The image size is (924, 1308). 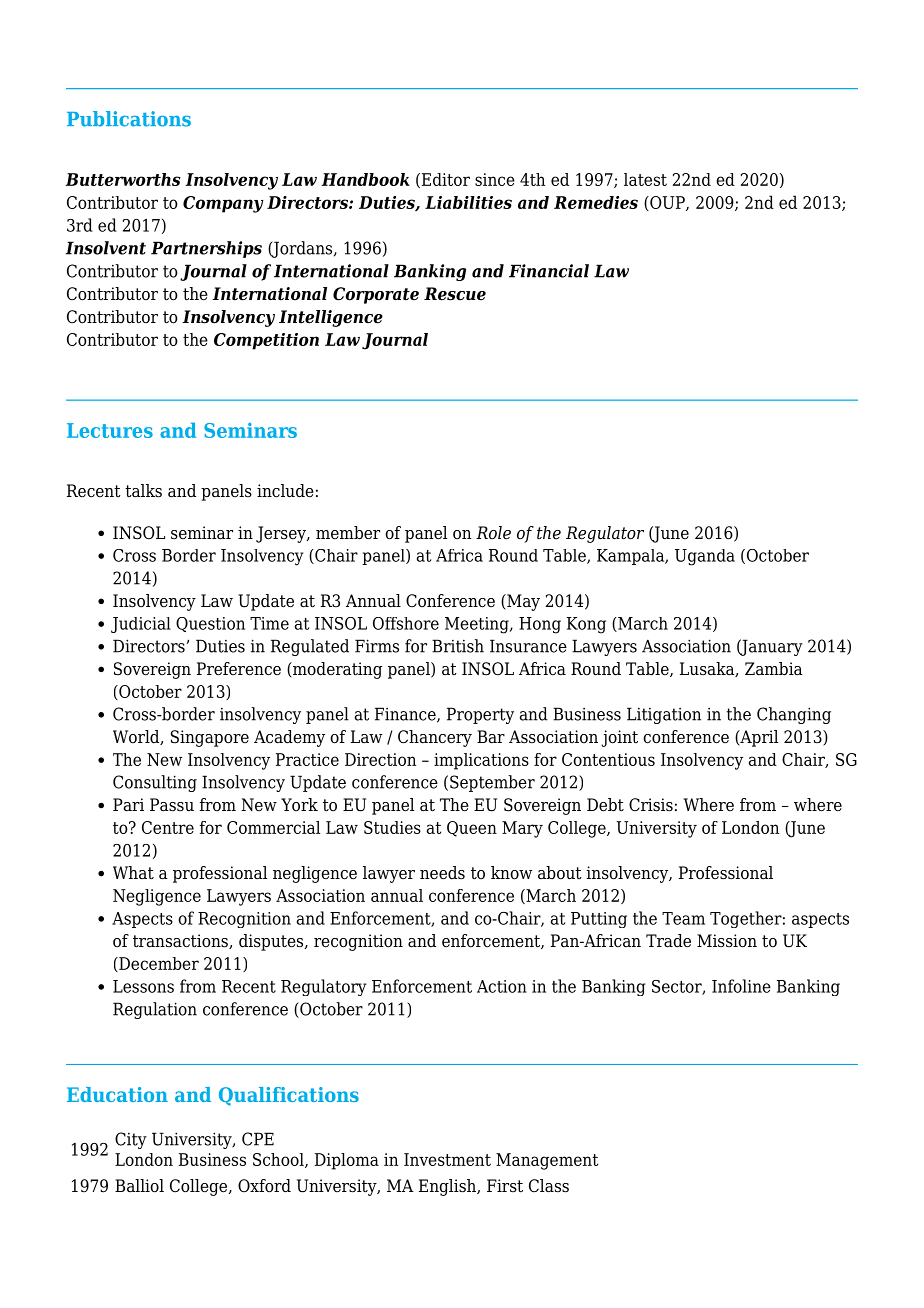 What do you see at coordinates (549, 271) in the page?
I see `Financial` at bounding box center [549, 271].
